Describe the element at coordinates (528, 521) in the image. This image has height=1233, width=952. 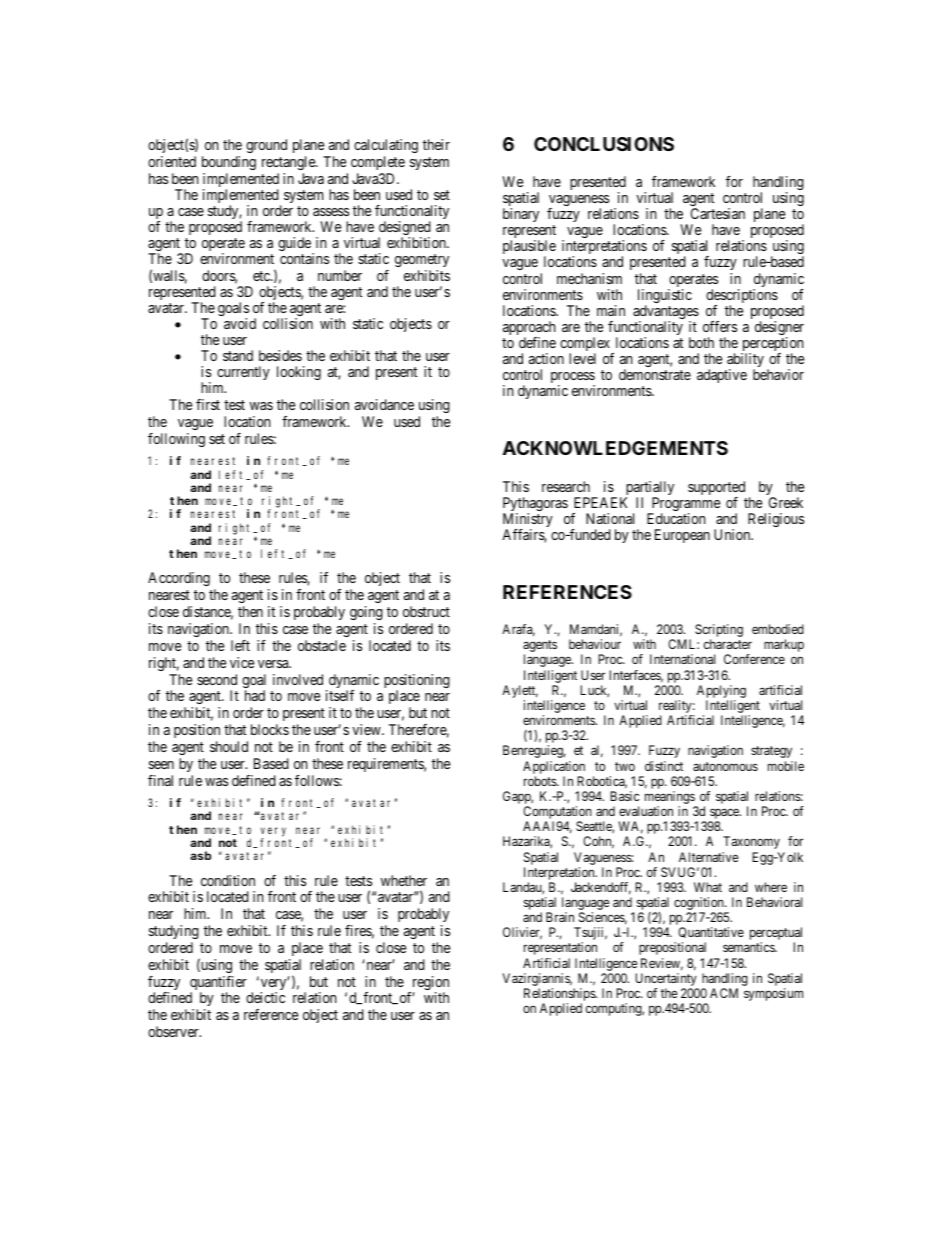
I see `Ministry` at that location.
